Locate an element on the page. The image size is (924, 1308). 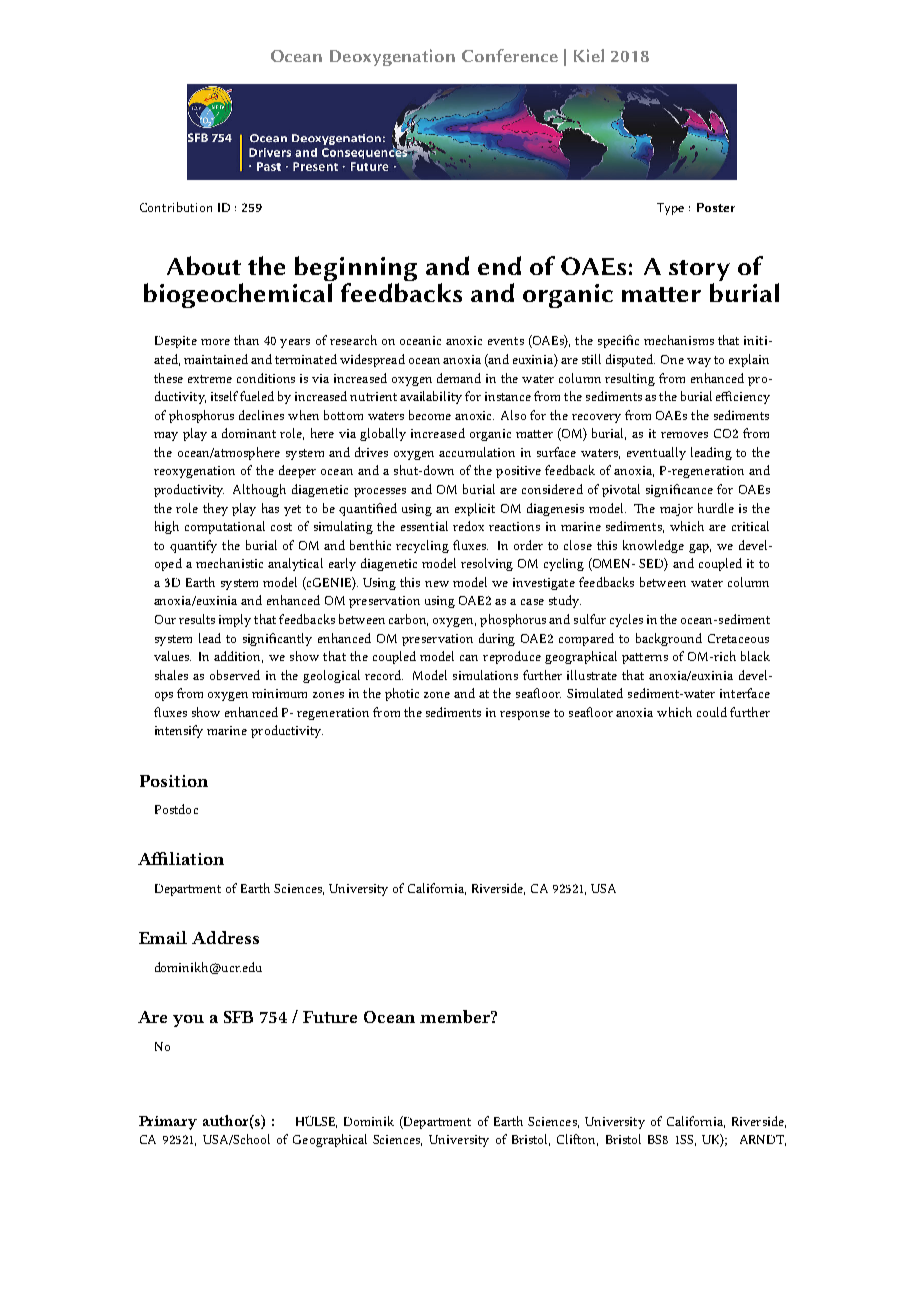
response is located at coordinates (525, 715).
